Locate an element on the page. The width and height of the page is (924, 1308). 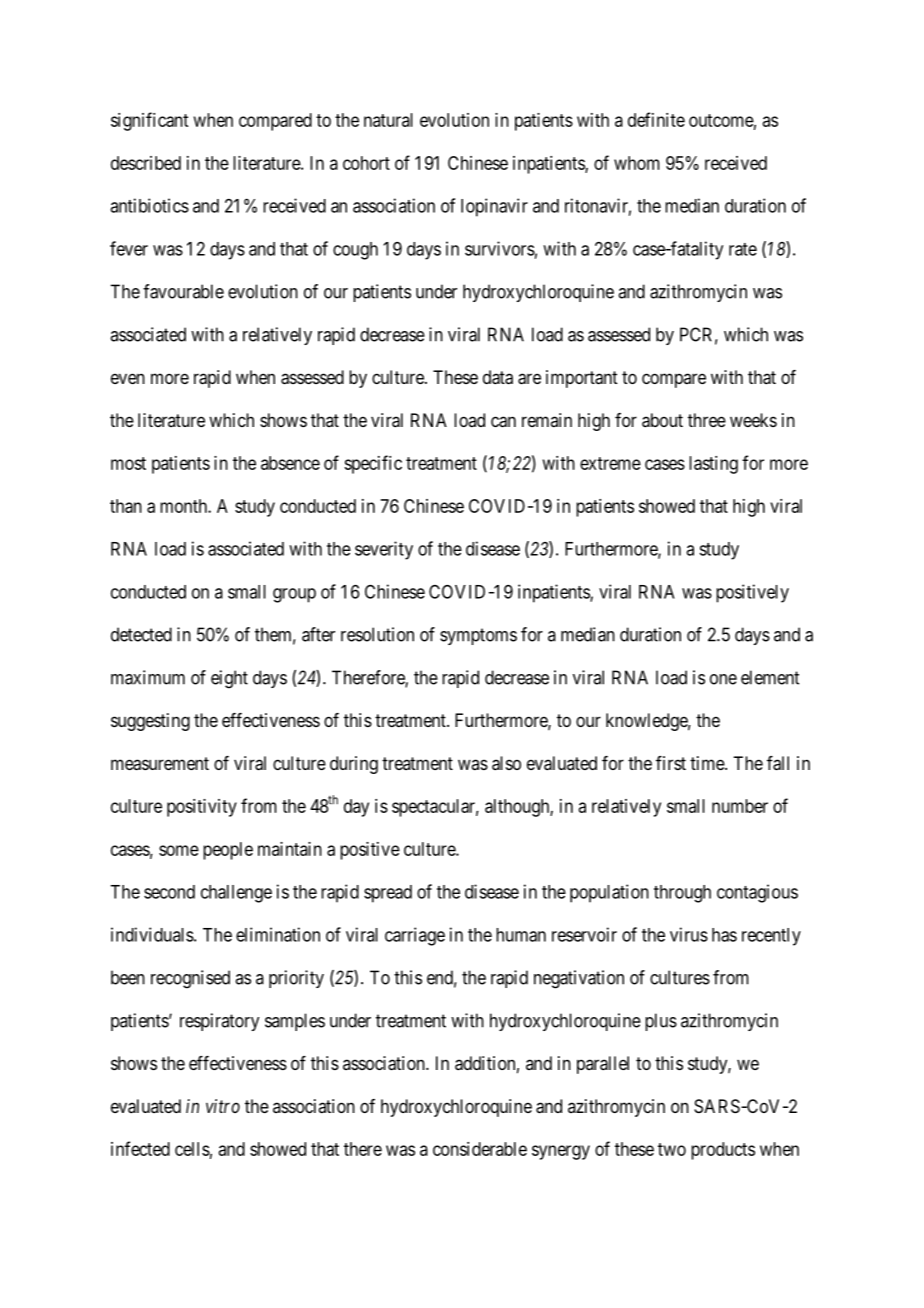
vitro is located at coordinates (223, 1106).
